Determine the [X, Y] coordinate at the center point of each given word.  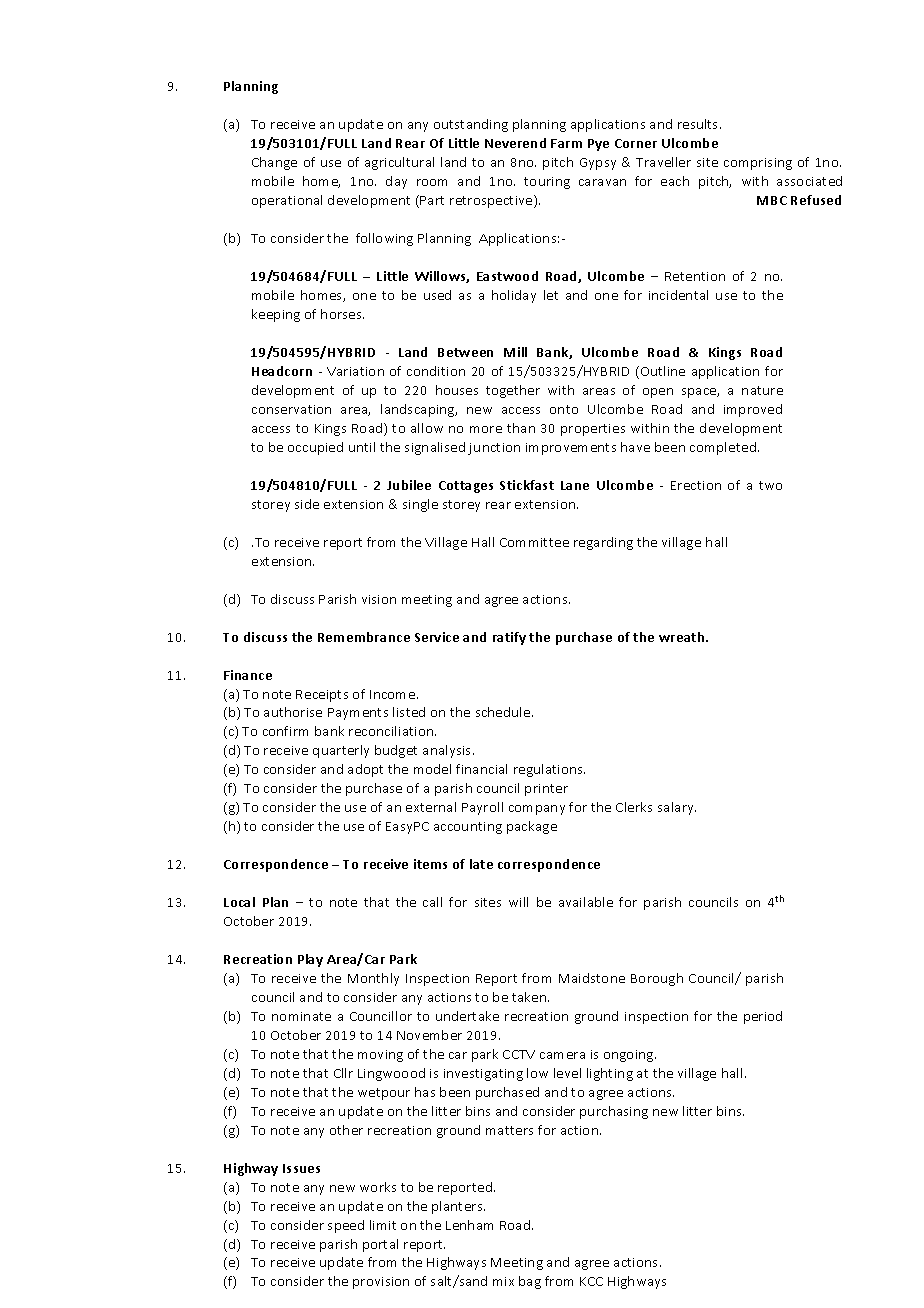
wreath [683, 637]
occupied [315, 448]
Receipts [322, 696]
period [763, 1017]
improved [753, 410]
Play [310, 960]
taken [530, 997]
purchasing [614, 1112]
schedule [504, 712]
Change [274, 163]
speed [346, 1226]
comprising [758, 164]
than [521, 428]
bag [530, 1282]
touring [547, 183]
